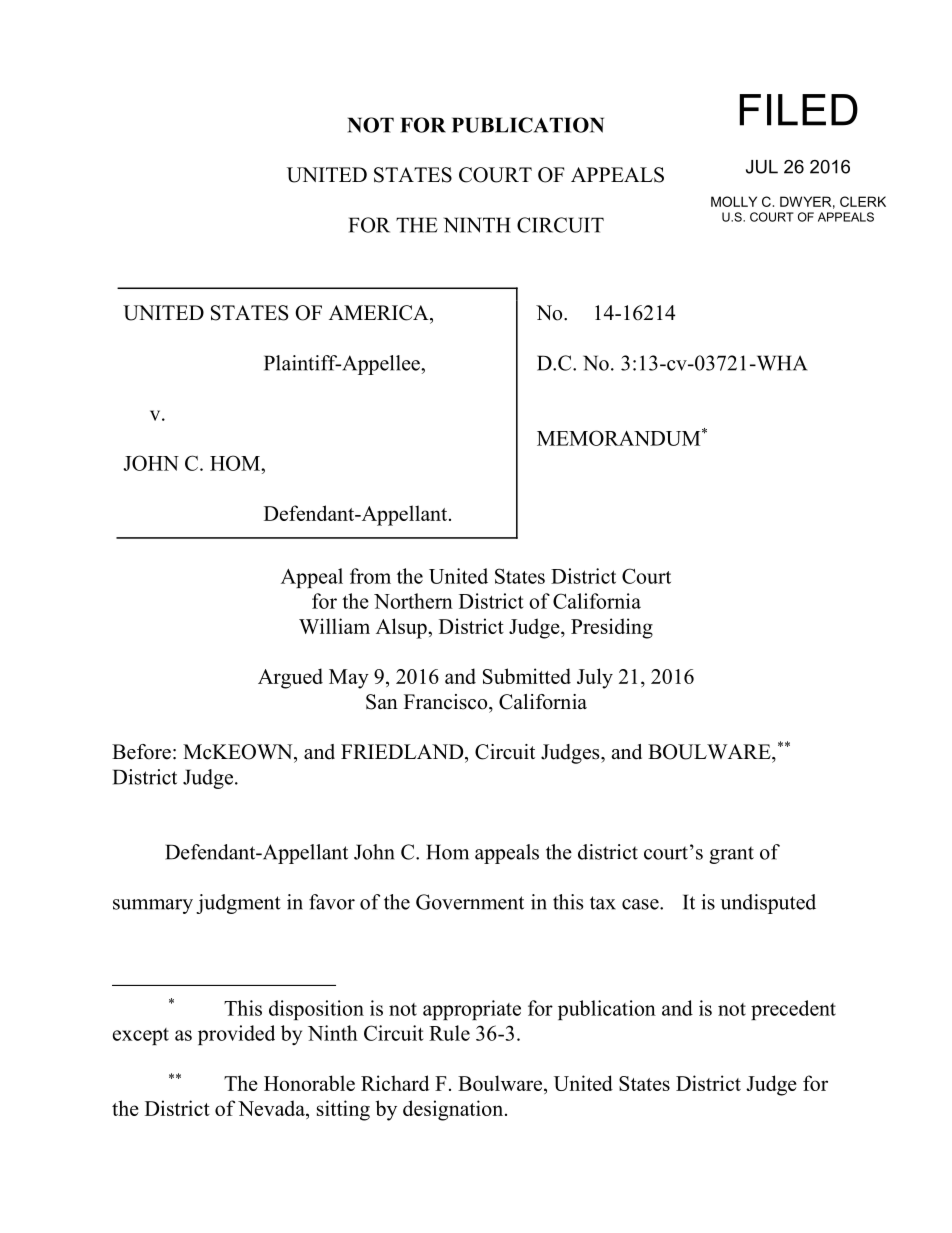 This screenshot has height=1233, width=952. Describe the element at coordinates (370, 576) in the screenshot. I see `from` at that location.
